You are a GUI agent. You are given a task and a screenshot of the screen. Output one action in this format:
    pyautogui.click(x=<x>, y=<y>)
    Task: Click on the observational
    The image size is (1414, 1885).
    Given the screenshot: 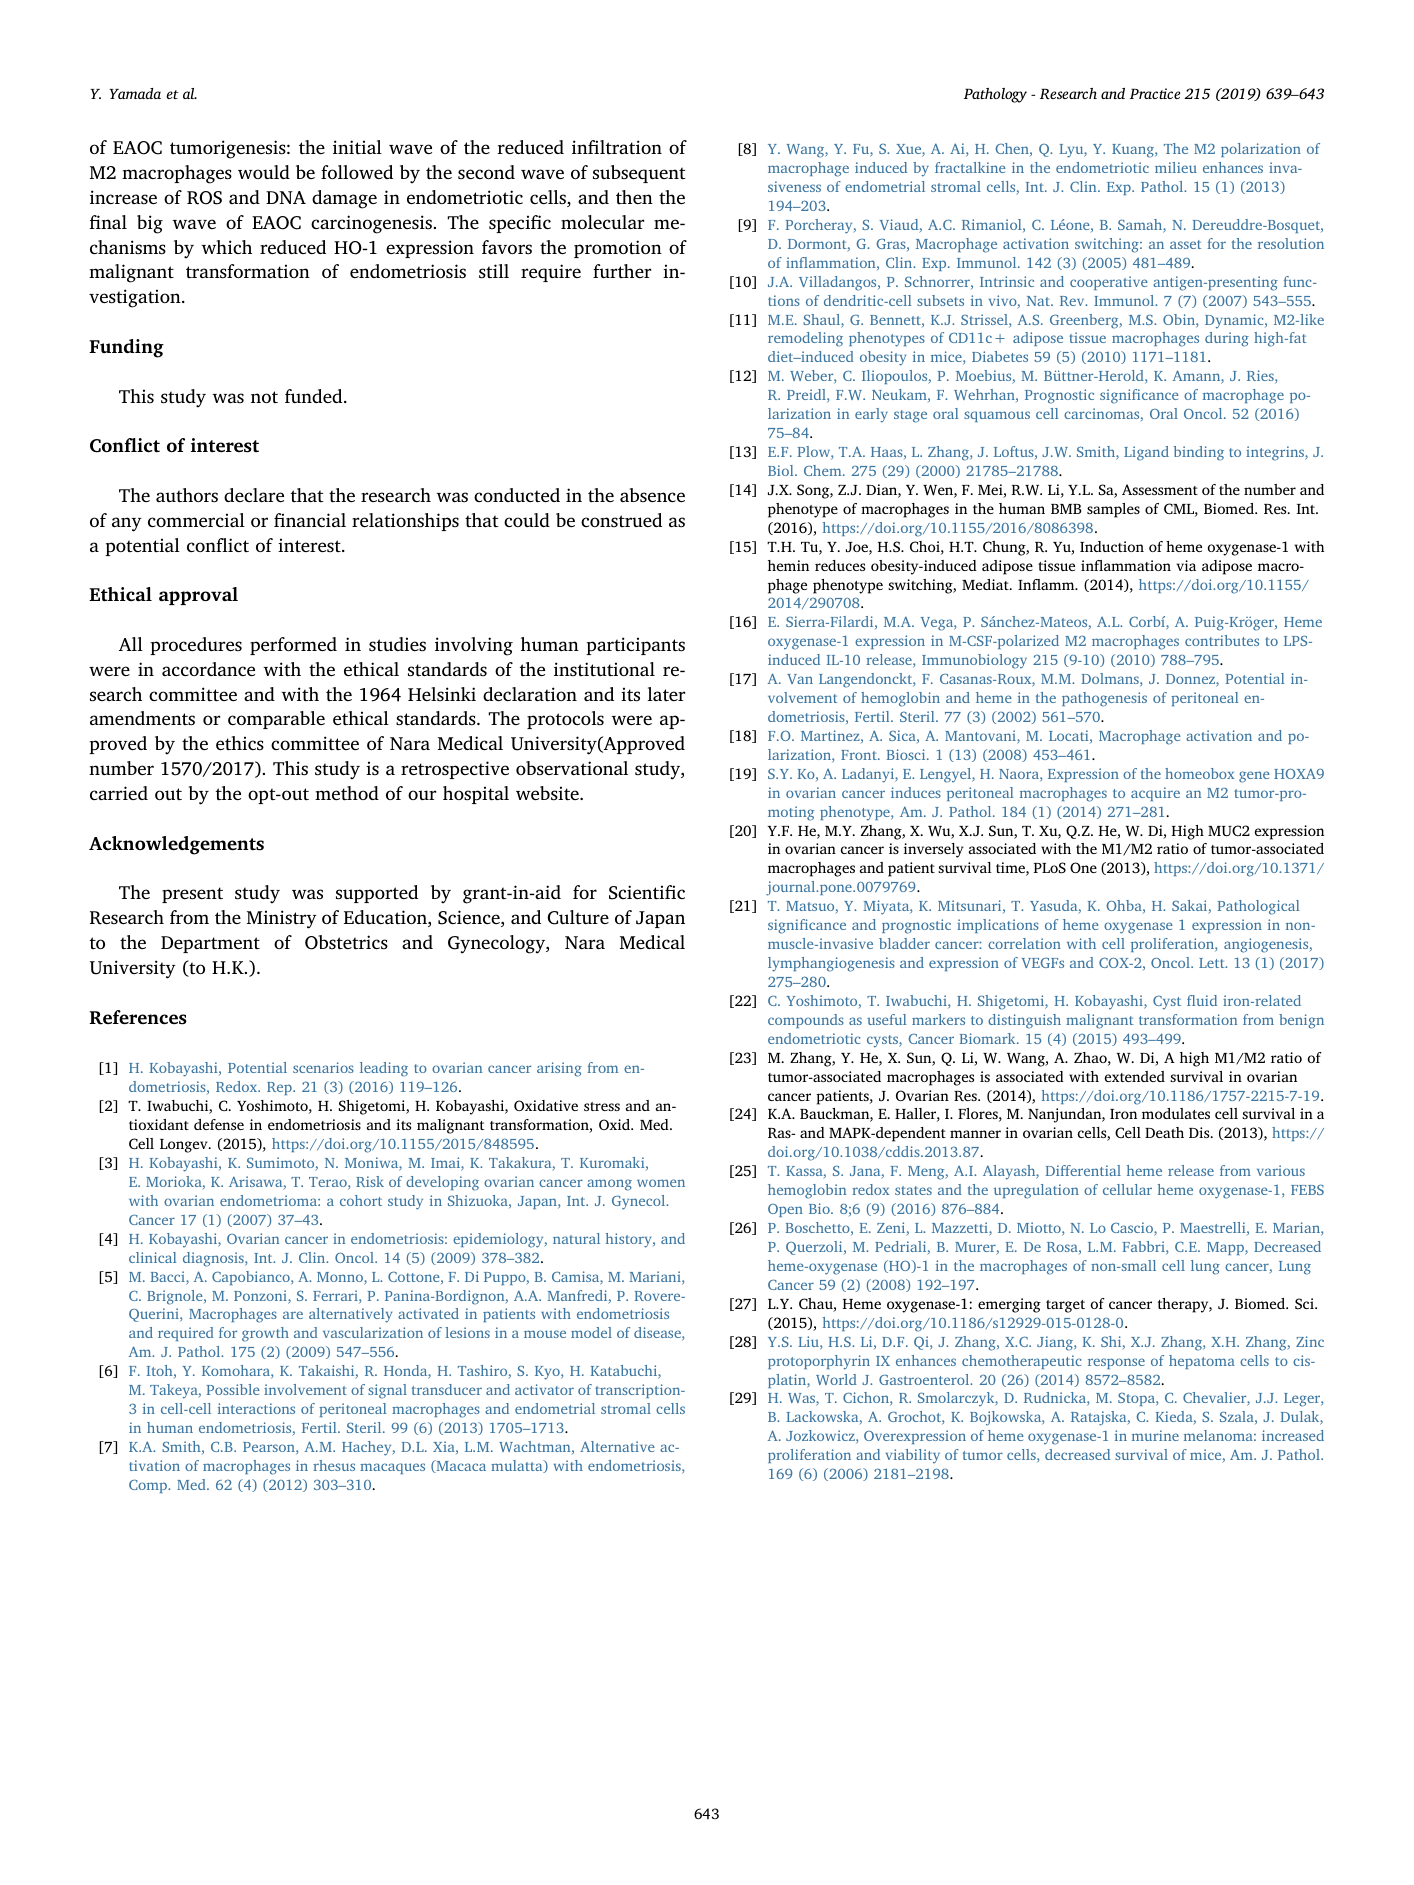 What is the action you would take?
    pyautogui.click(x=572, y=768)
